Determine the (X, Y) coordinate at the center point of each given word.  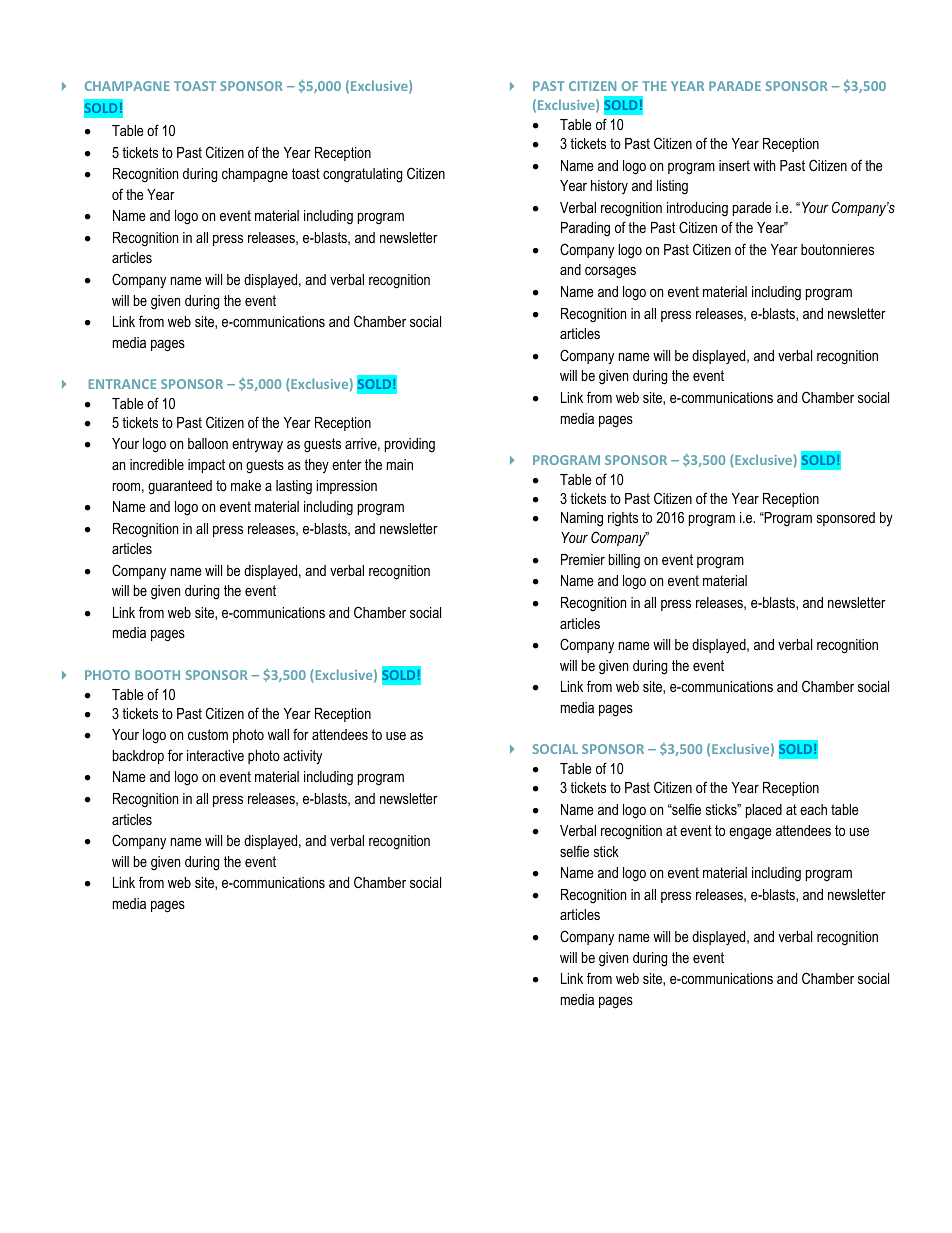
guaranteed (180, 487)
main (400, 464)
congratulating (362, 175)
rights (623, 519)
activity (302, 757)
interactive (215, 755)
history (609, 187)
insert (734, 165)
